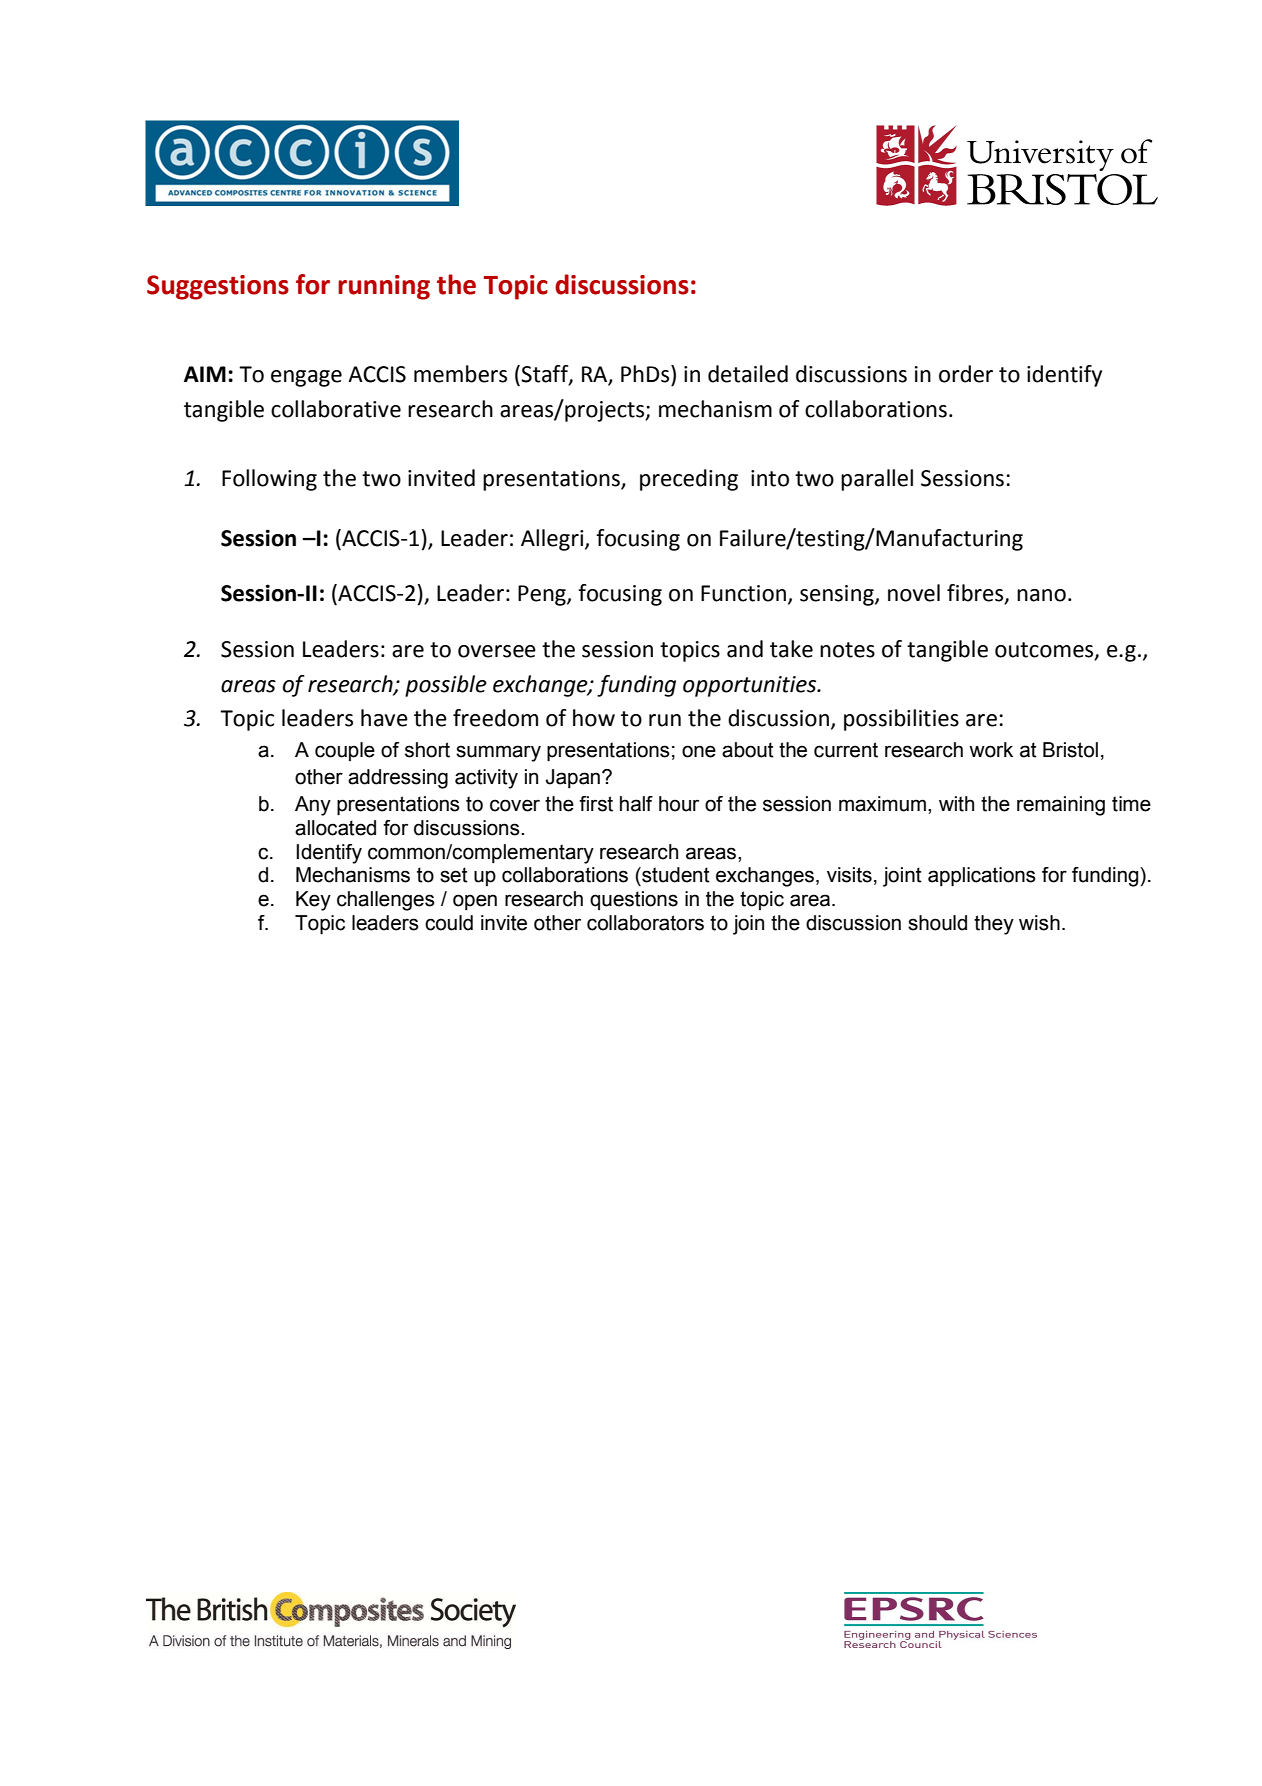  Describe the element at coordinates (966, 374) in the screenshot. I see `order` at that location.
